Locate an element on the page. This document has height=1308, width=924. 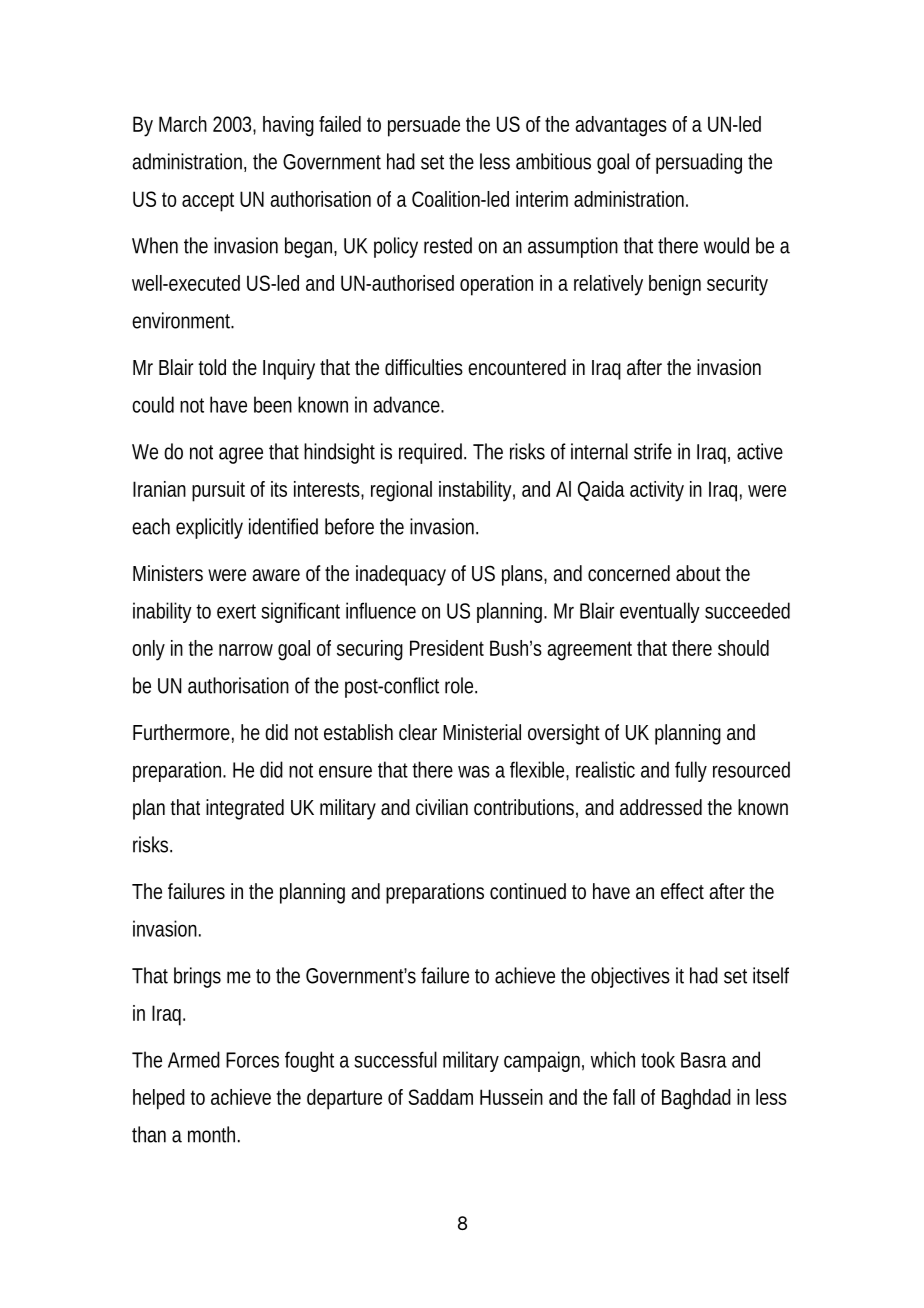
integrated is located at coordinates (245, 809).
